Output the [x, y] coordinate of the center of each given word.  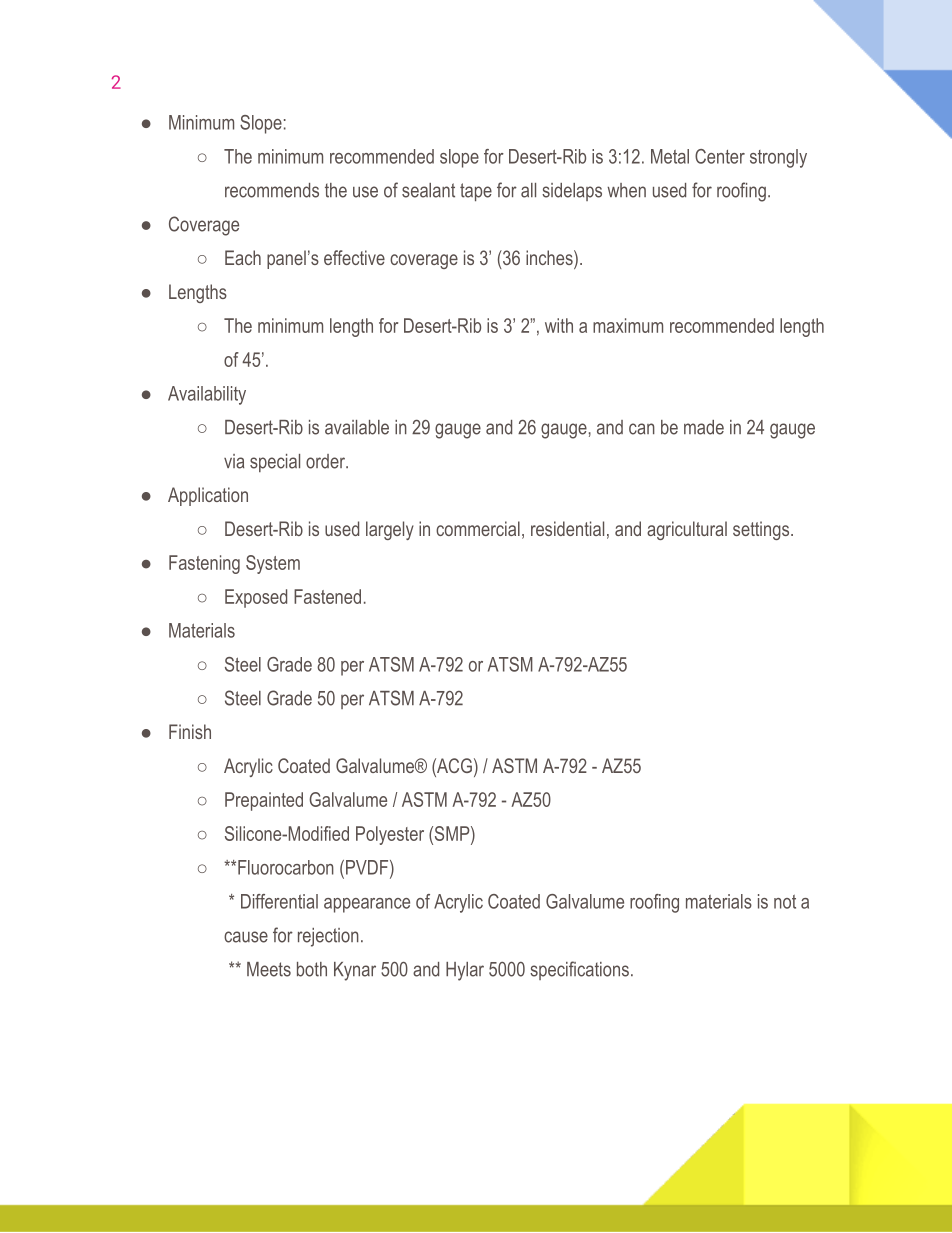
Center [720, 156]
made [704, 427]
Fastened [327, 596]
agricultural [687, 530]
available [357, 427]
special [275, 463]
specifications [579, 970]
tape [476, 192]
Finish [190, 731]
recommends [272, 190]
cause [246, 937]
